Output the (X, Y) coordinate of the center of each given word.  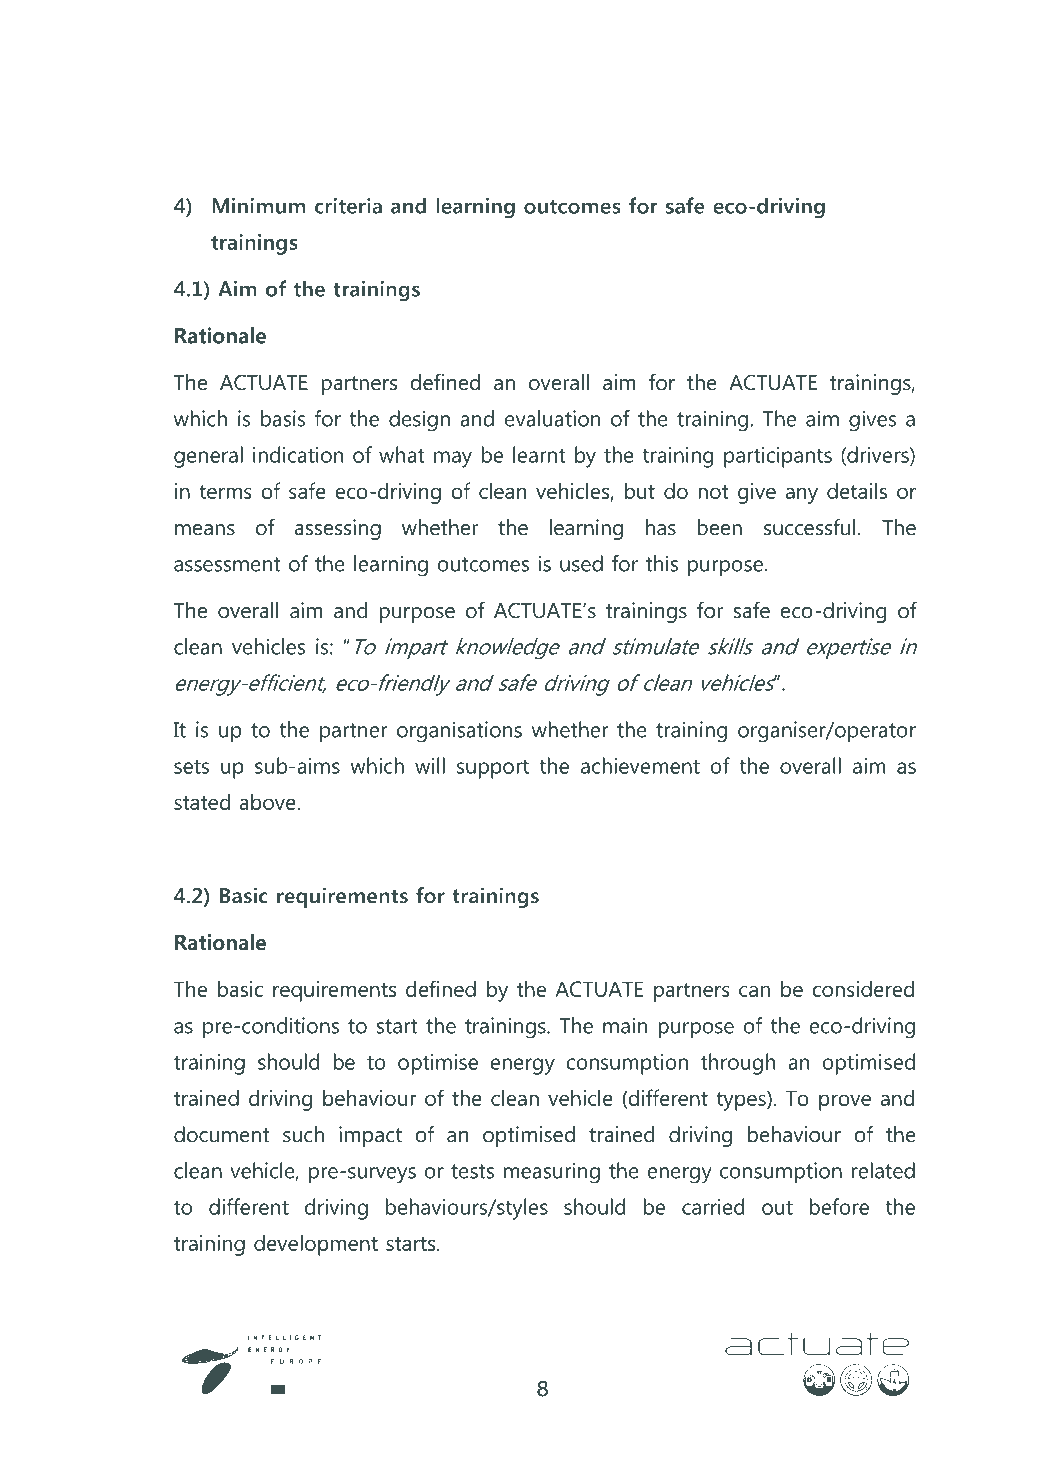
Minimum (258, 206)
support (493, 769)
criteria (348, 206)
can (754, 991)
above (268, 802)
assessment (227, 564)
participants (778, 457)
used (581, 563)
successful (809, 527)
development (316, 1245)
